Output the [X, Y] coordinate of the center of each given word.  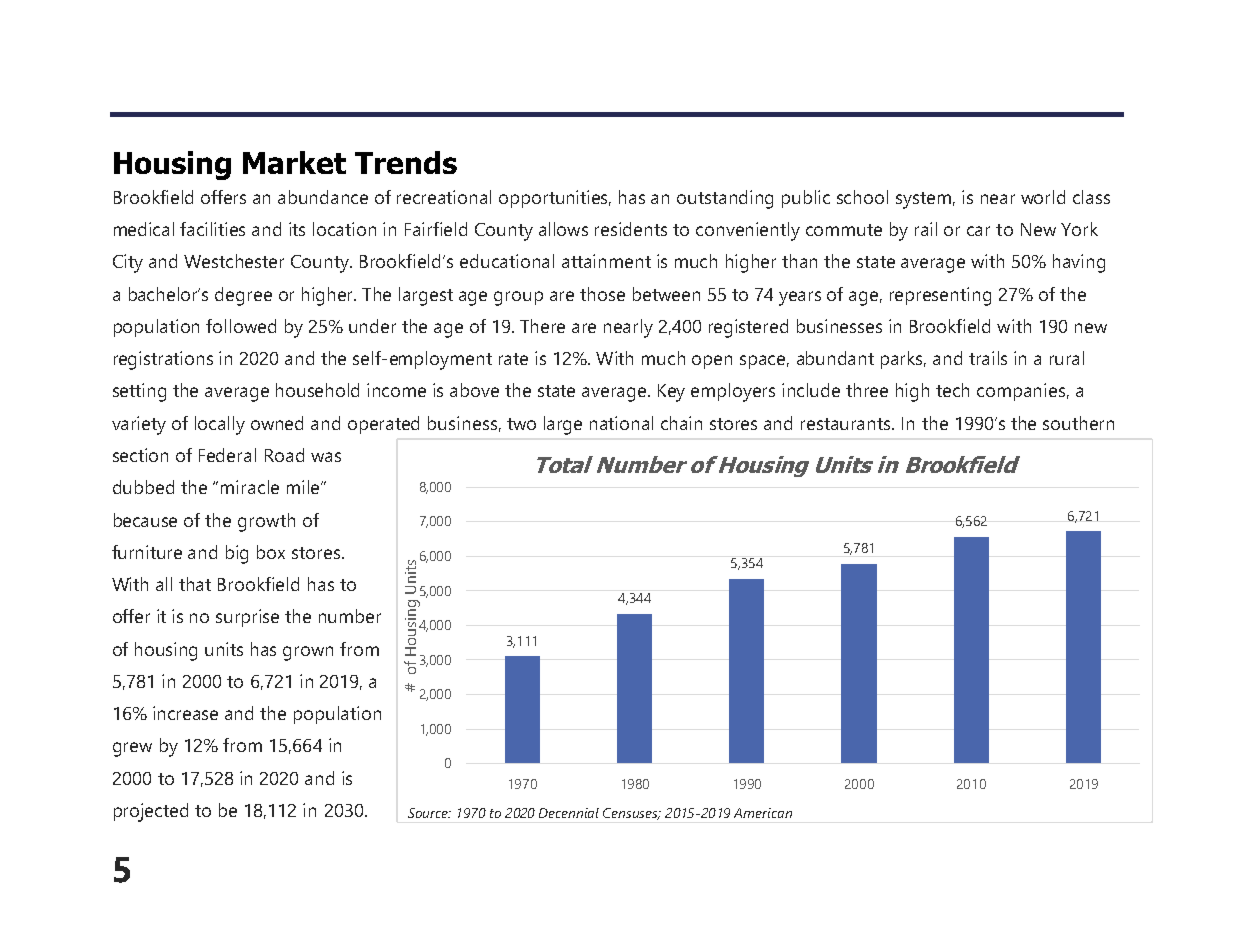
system [923, 200]
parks [903, 360]
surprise [247, 618]
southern [1078, 423]
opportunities [555, 199]
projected [151, 812]
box [271, 552]
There [542, 326]
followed [241, 326]
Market [294, 162]
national [621, 423]
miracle [250, 487]
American [763, 813]
